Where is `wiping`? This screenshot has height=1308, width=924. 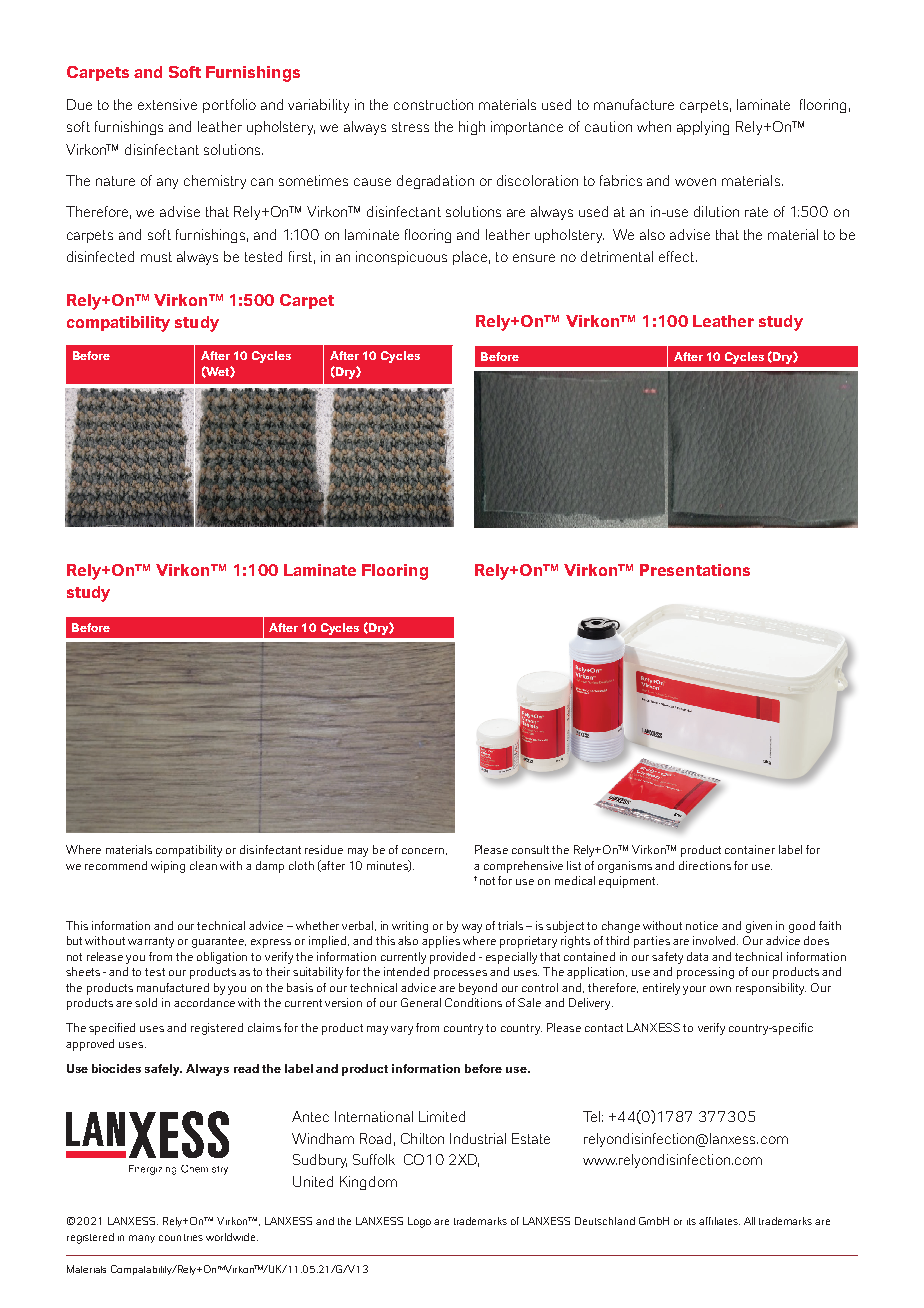 wiping is located at coordinates (168, 867).
